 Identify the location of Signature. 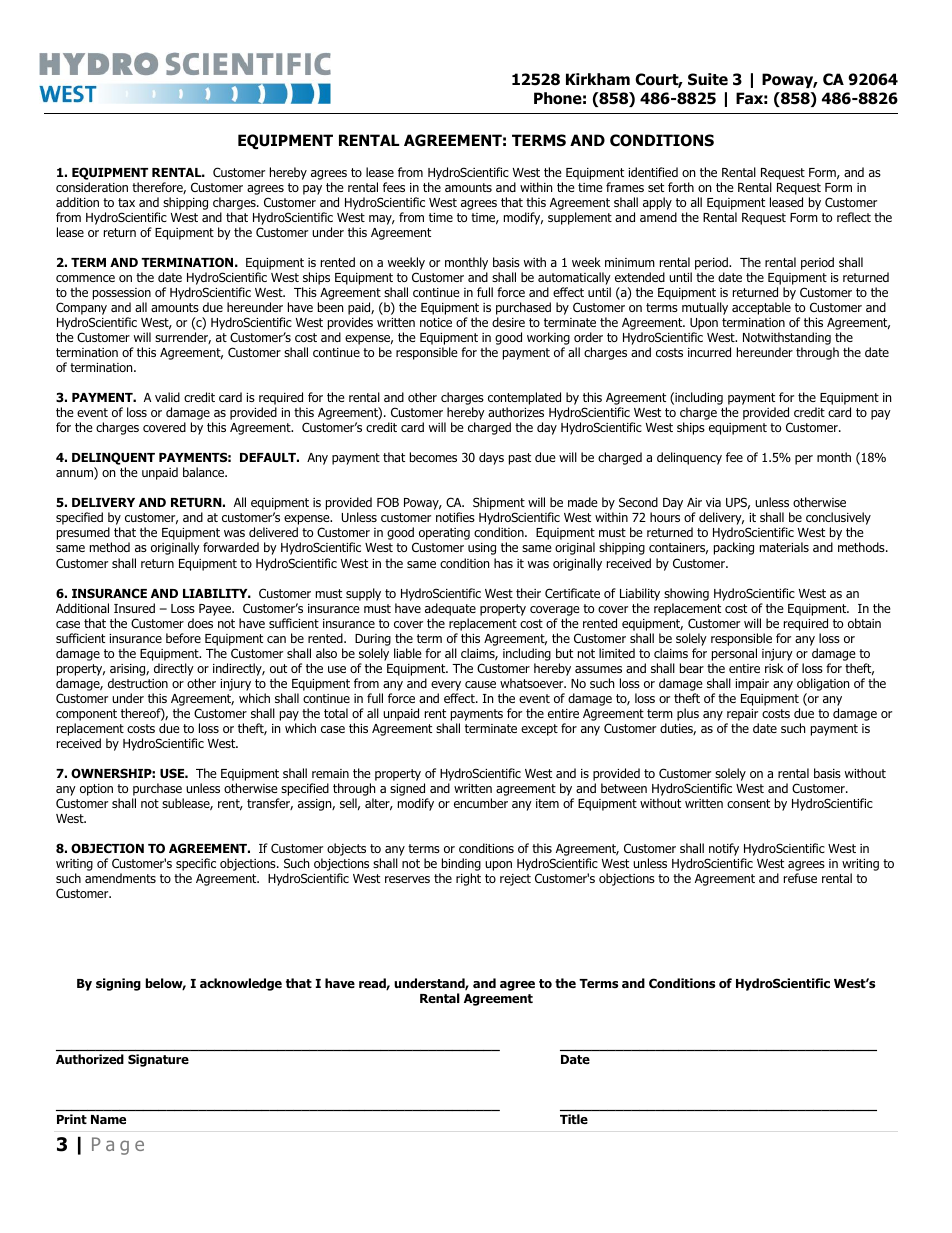
(158, 1060).
